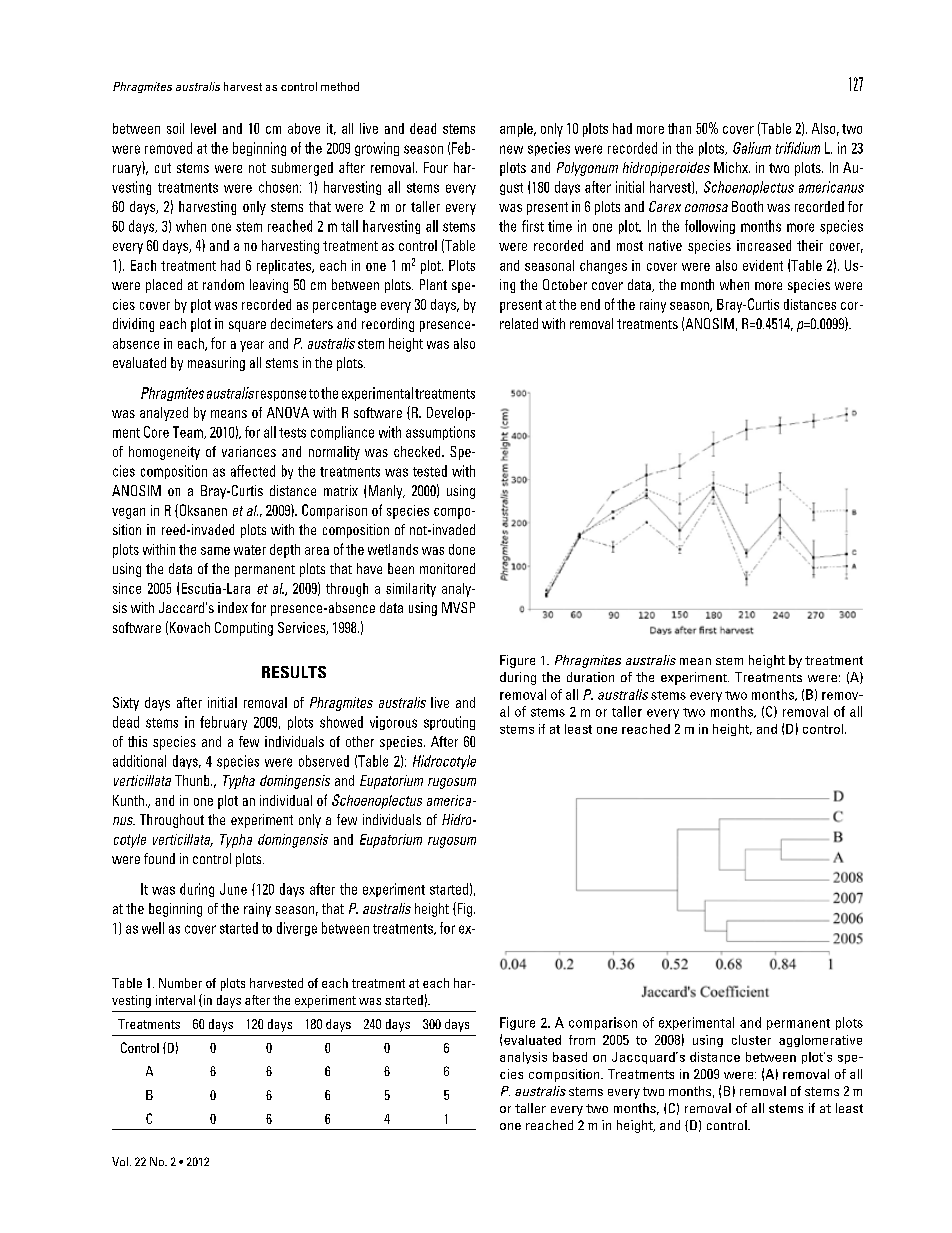 Image resolution: width=952 pixels, height=1233 pixels. Describe the element at coordinates (120, 1161) in the page. I see `Vol` at that location.
